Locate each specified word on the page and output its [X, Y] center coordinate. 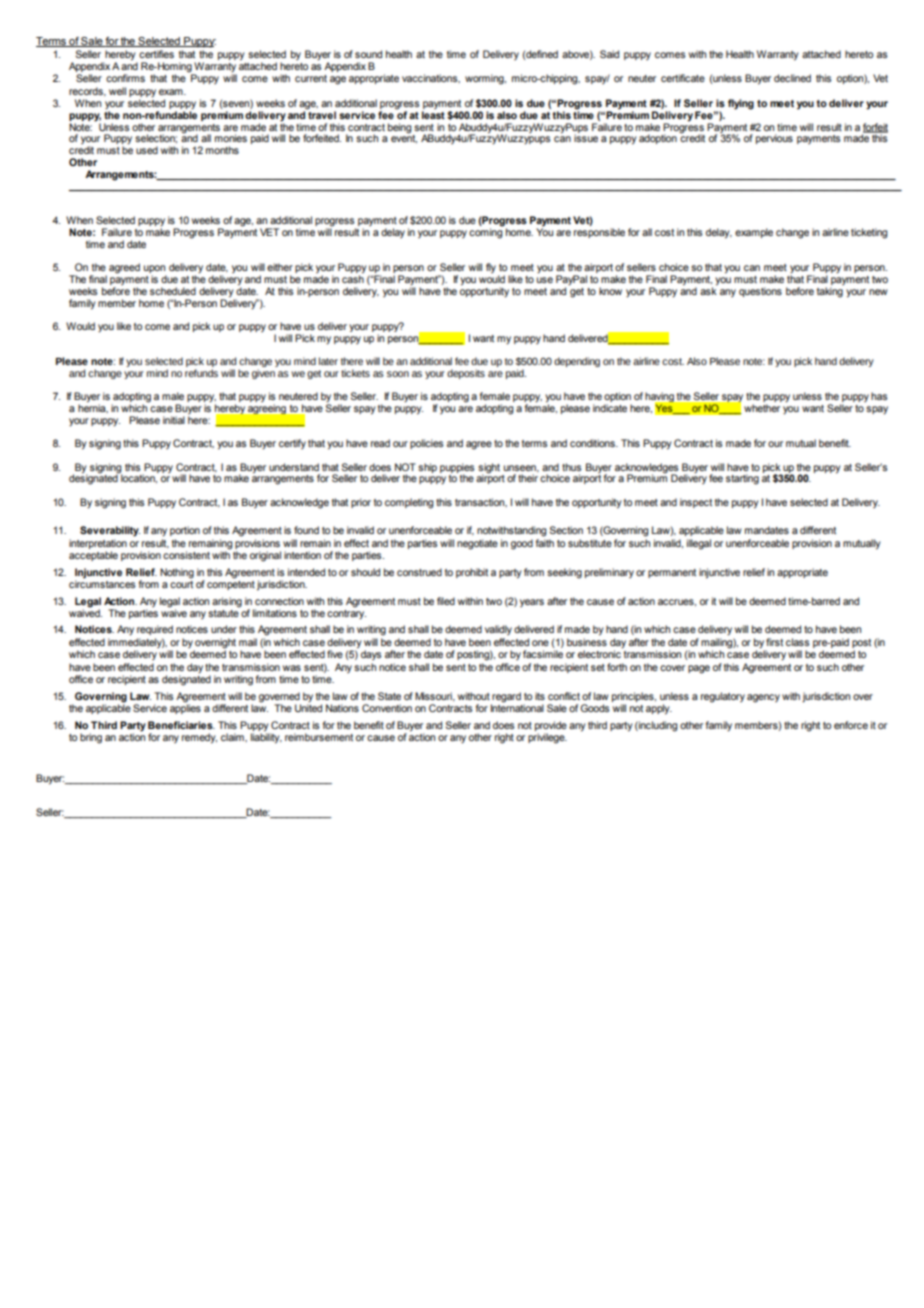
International [517, 707]
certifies [156, 54]
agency [763, 698]
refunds [201, 373]
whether [762, 408]
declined [792, 78]
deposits [466, 374]
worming [485, 79]
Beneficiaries [181, 725]
